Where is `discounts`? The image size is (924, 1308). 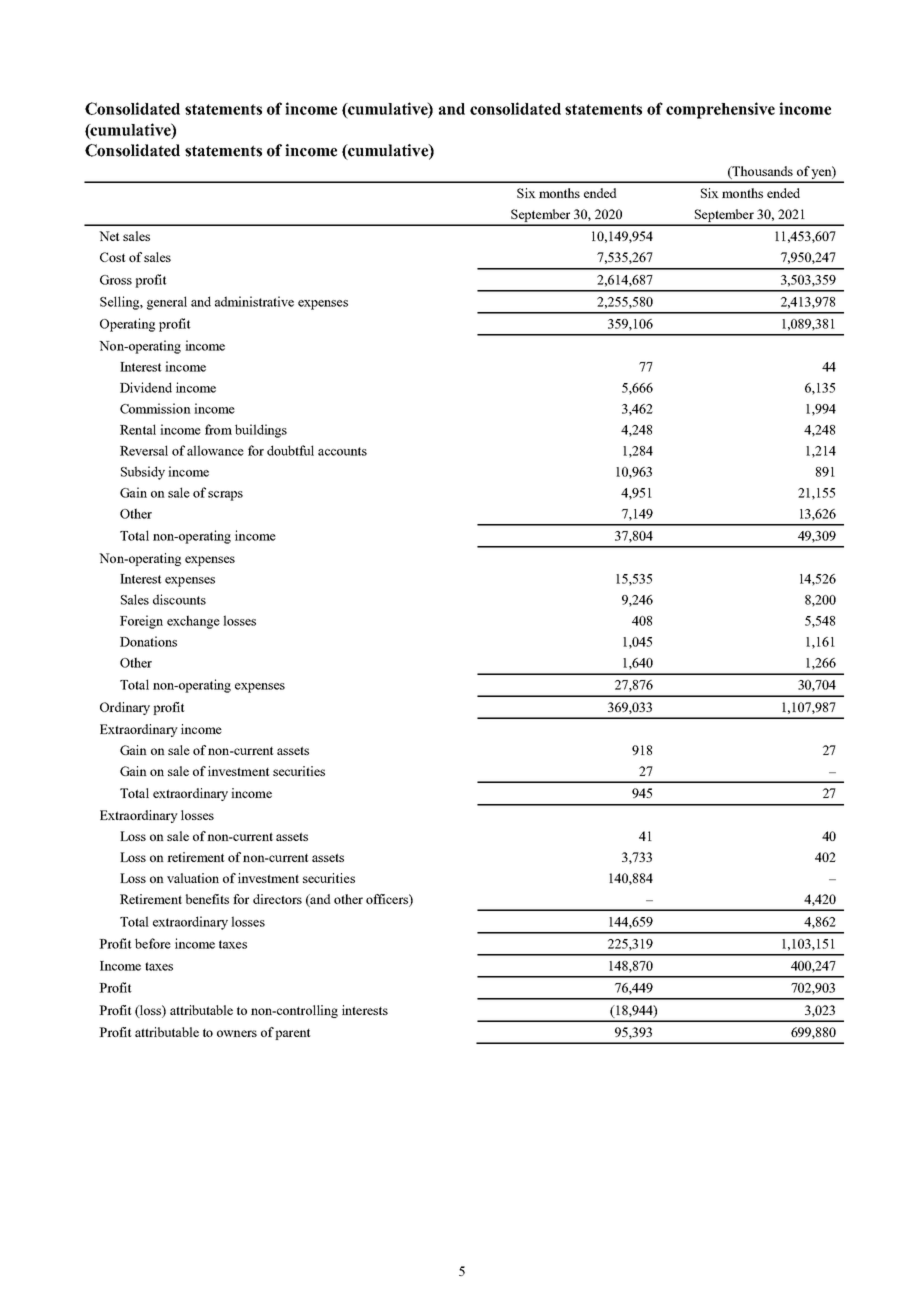
discounts is located at coordinates (179, 599).
